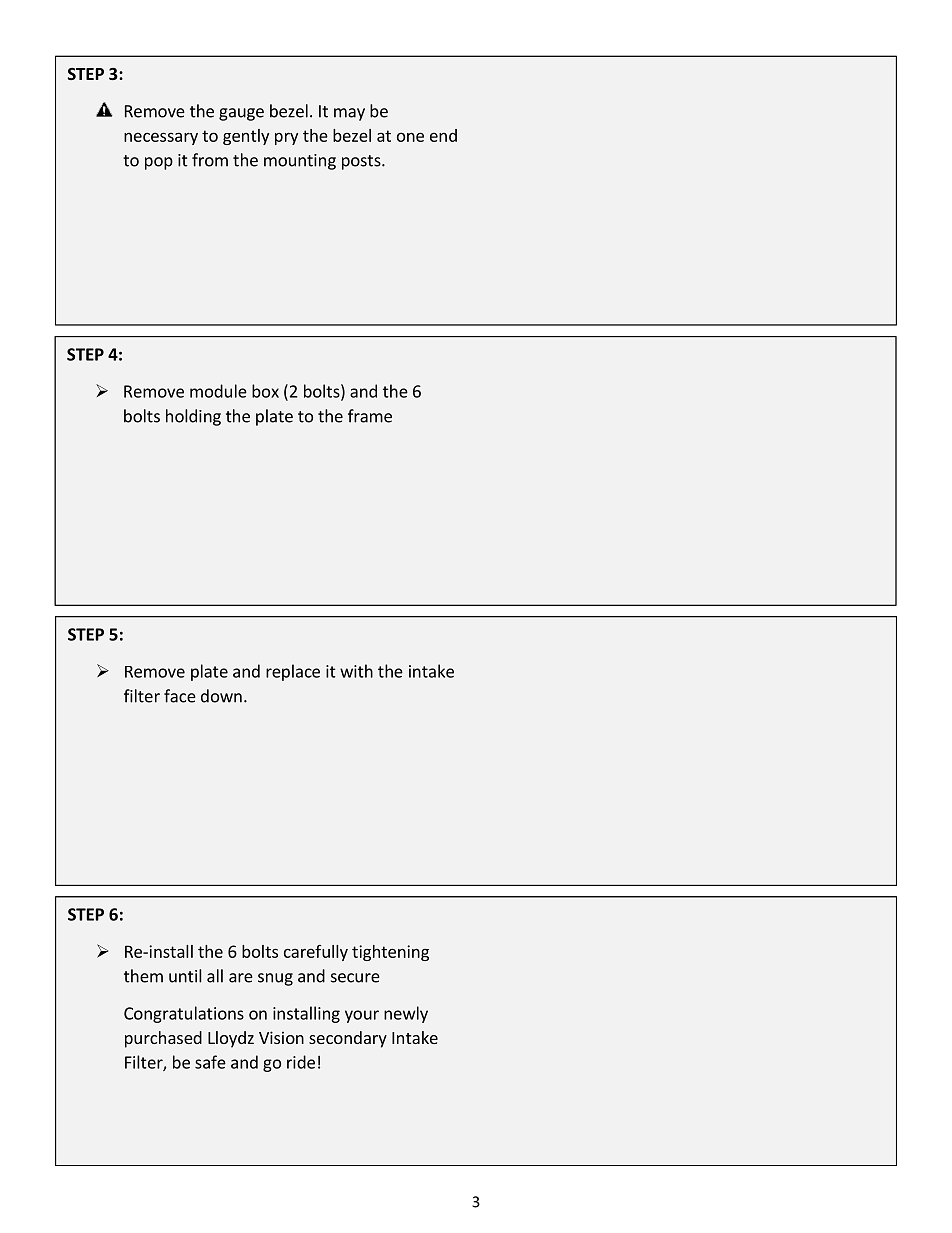 The width and height of the document is (952, 1233). I want to click on face, so click(180, 696).
